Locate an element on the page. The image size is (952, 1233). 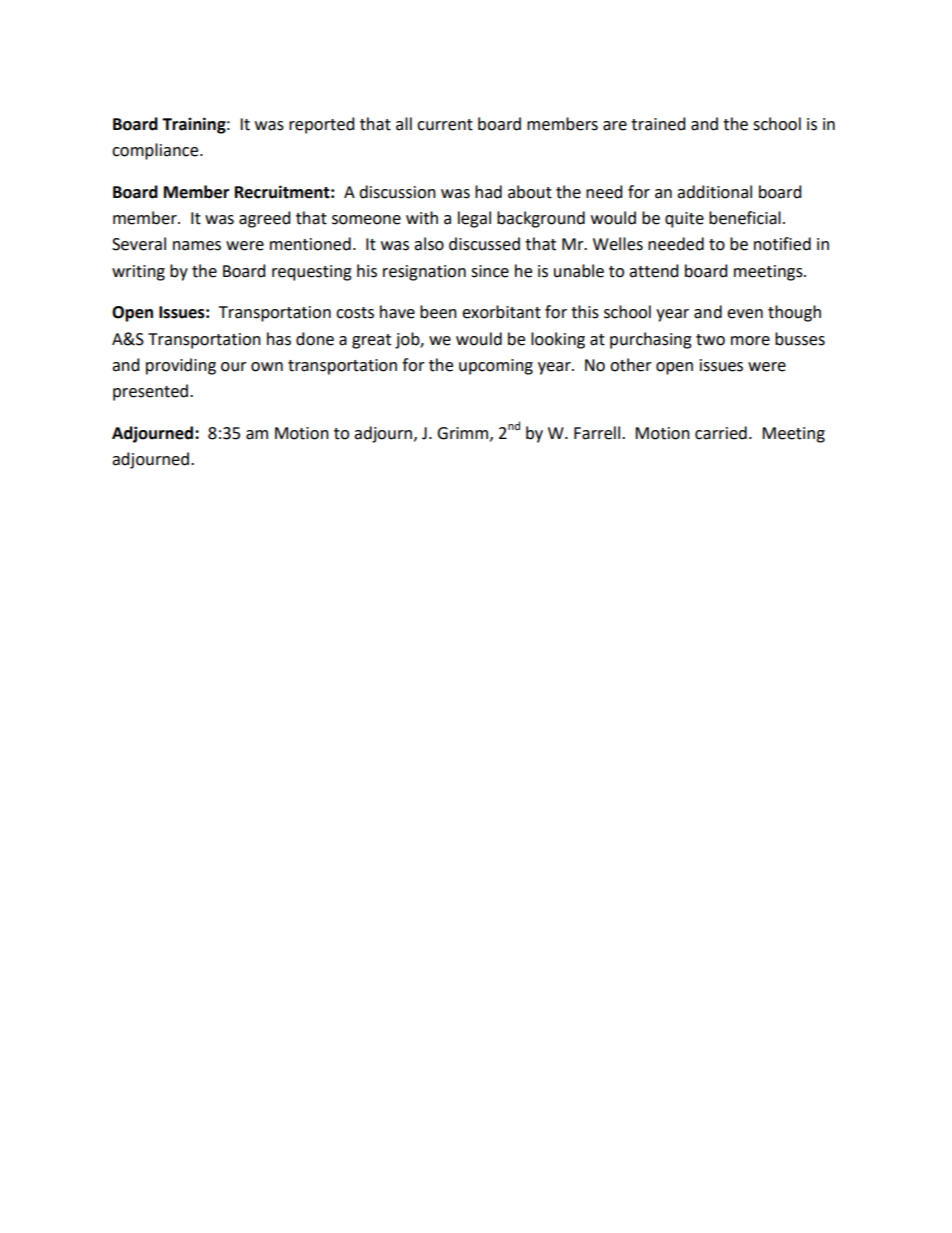
attend is located at coordinates (654, 271).
